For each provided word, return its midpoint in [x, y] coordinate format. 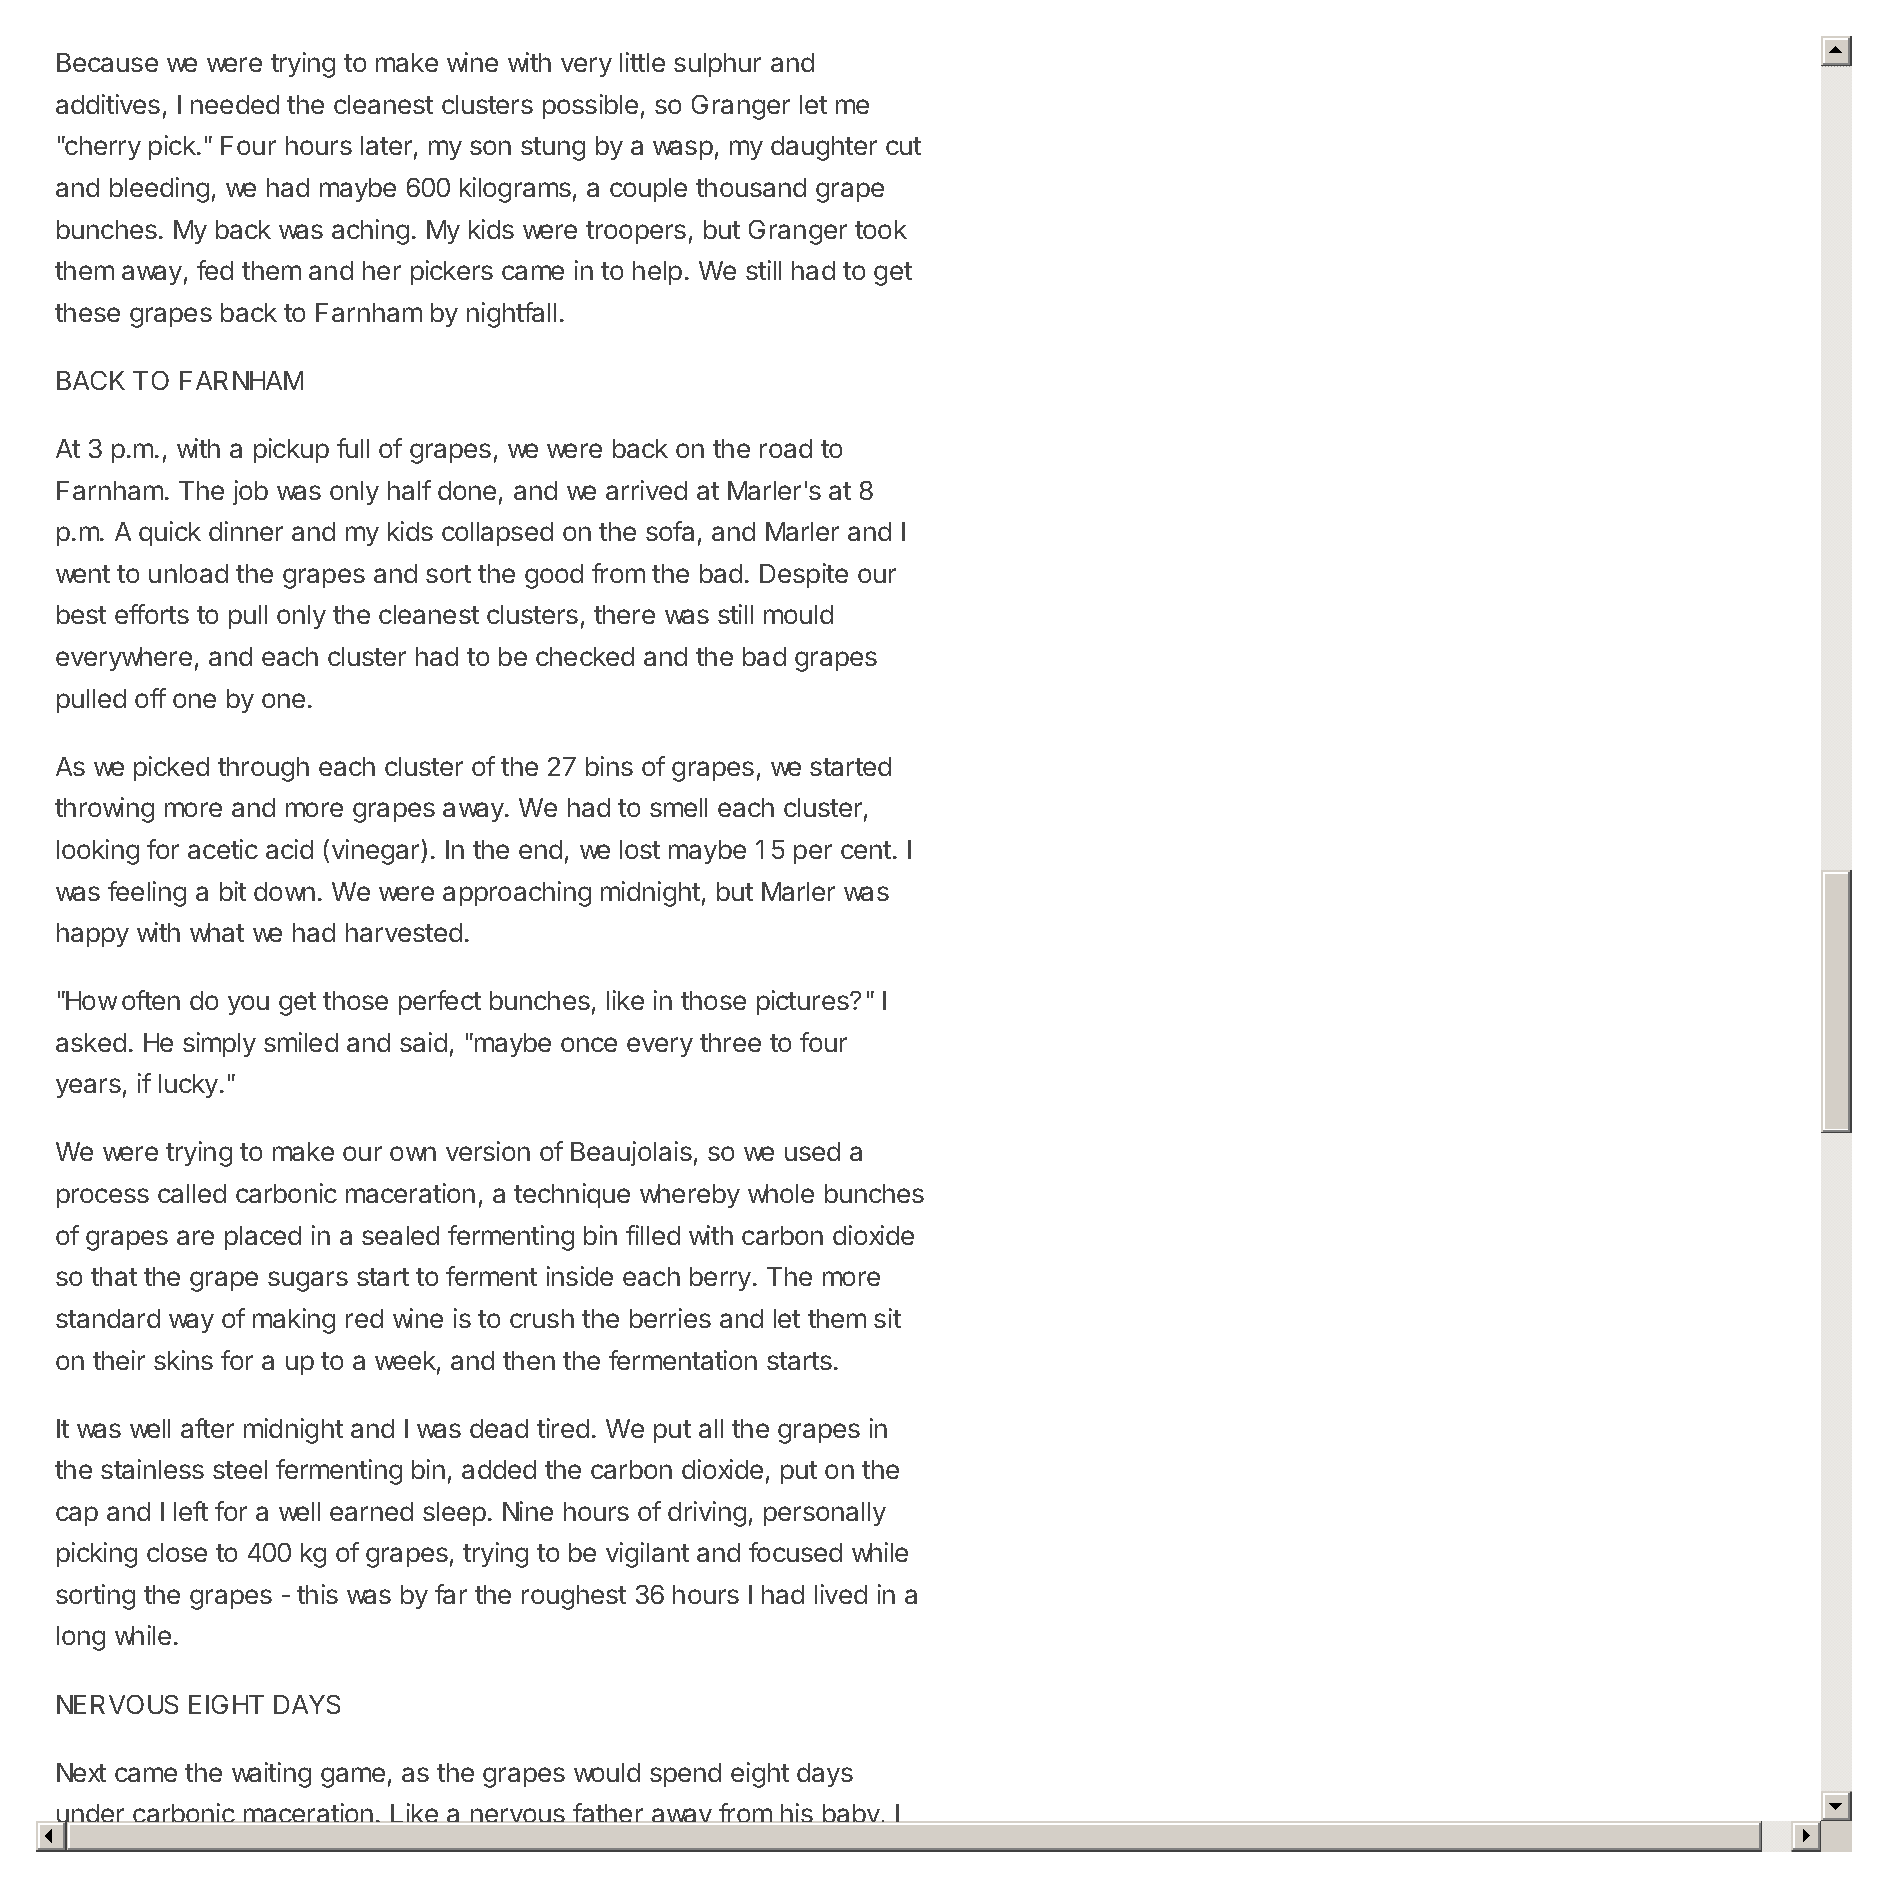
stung [553, 149]
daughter [824, 148]
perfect [440, 1002]
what [217, 932]
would [607, 1772]
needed [235, 104]
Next [81, 1772]
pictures [804, 1002]
